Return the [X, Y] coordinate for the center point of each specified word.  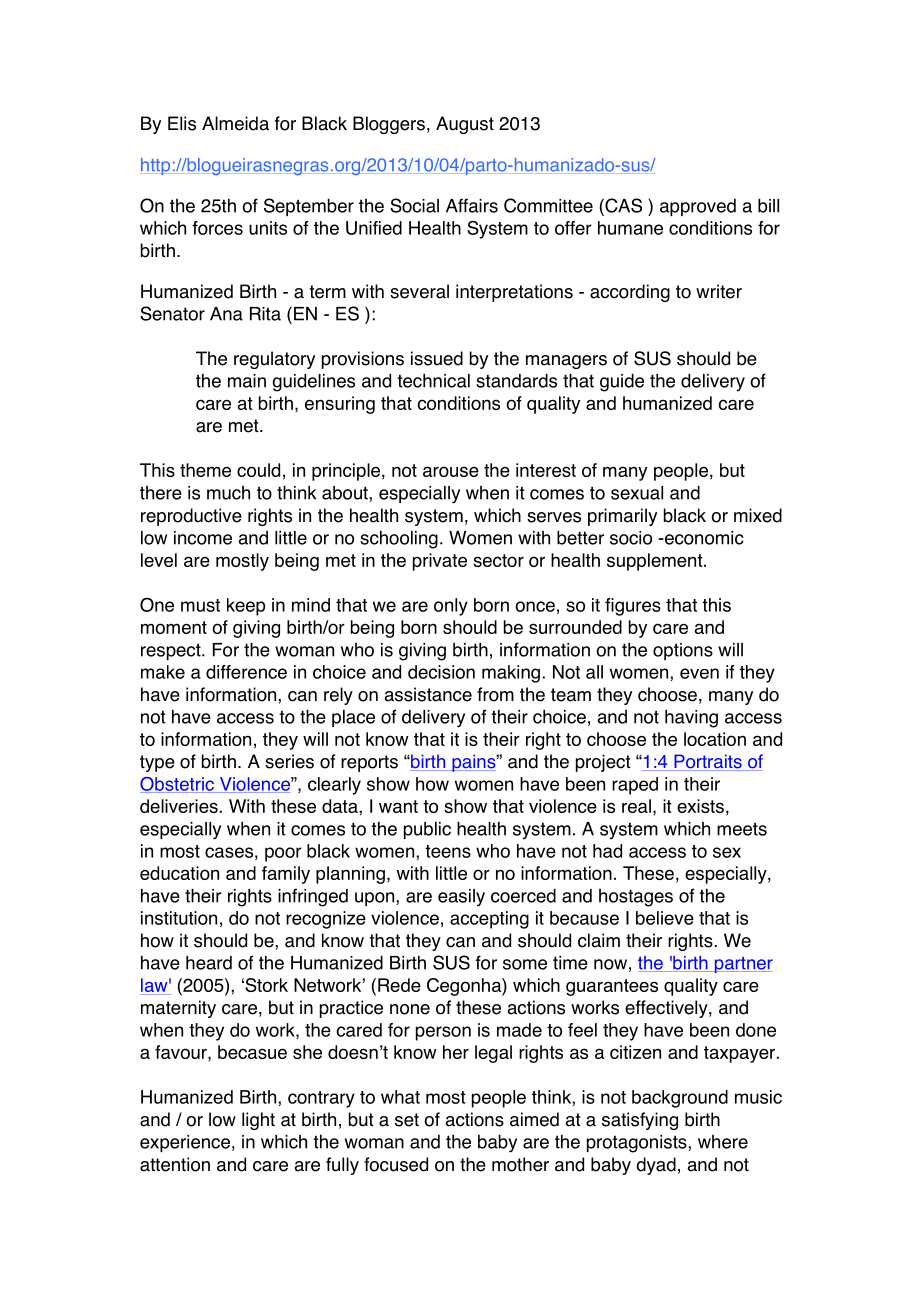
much [228, 493]
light [258, 1121]
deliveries [179, 806]
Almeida [235, 123]
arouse [451, 471]
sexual [637, 493]
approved [698, 207]
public [427, 830]
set [407, 1120]
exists [700, 806]
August [465, 125]
